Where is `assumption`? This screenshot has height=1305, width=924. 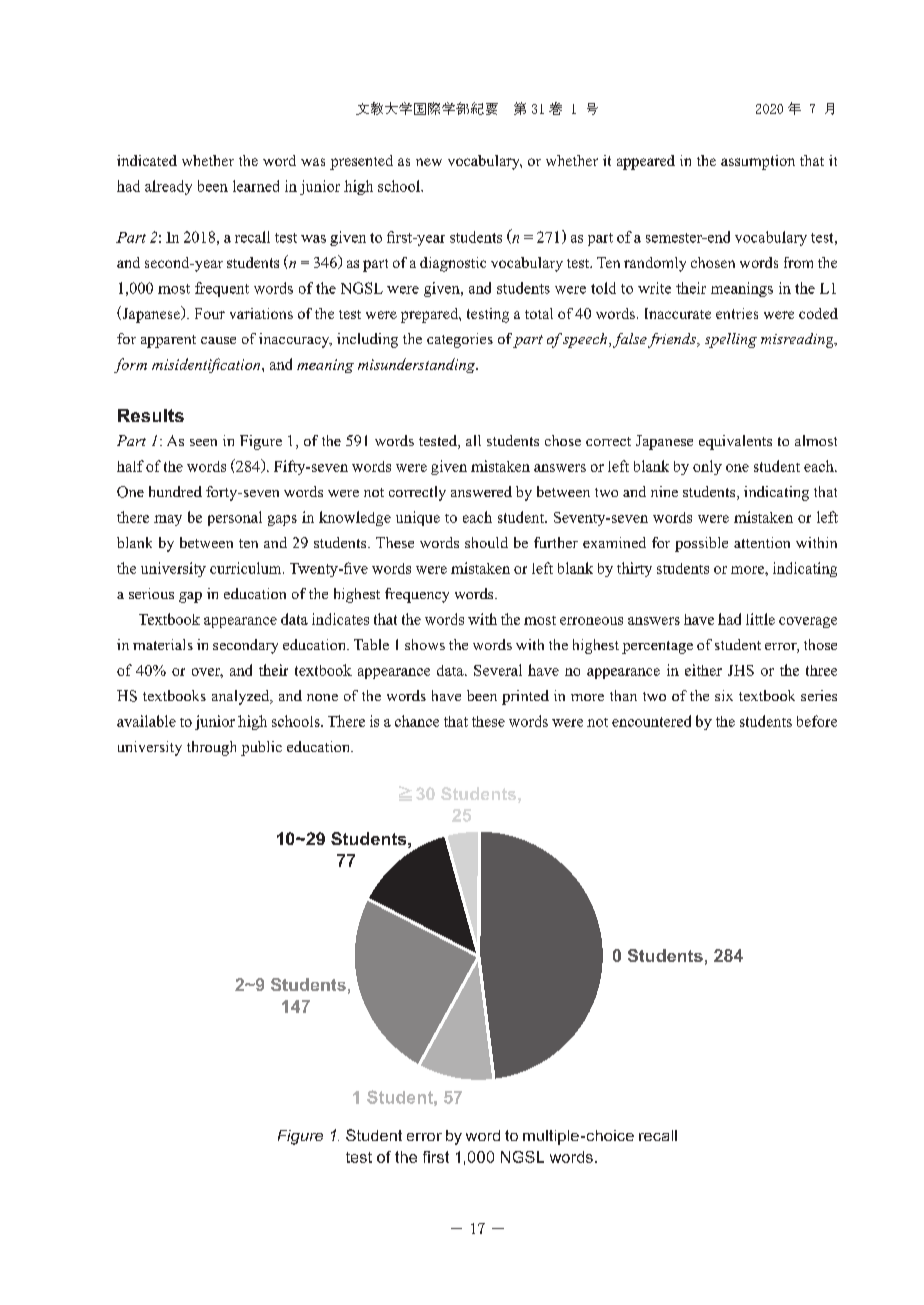
assumption is located at coordinates (758, 162).
